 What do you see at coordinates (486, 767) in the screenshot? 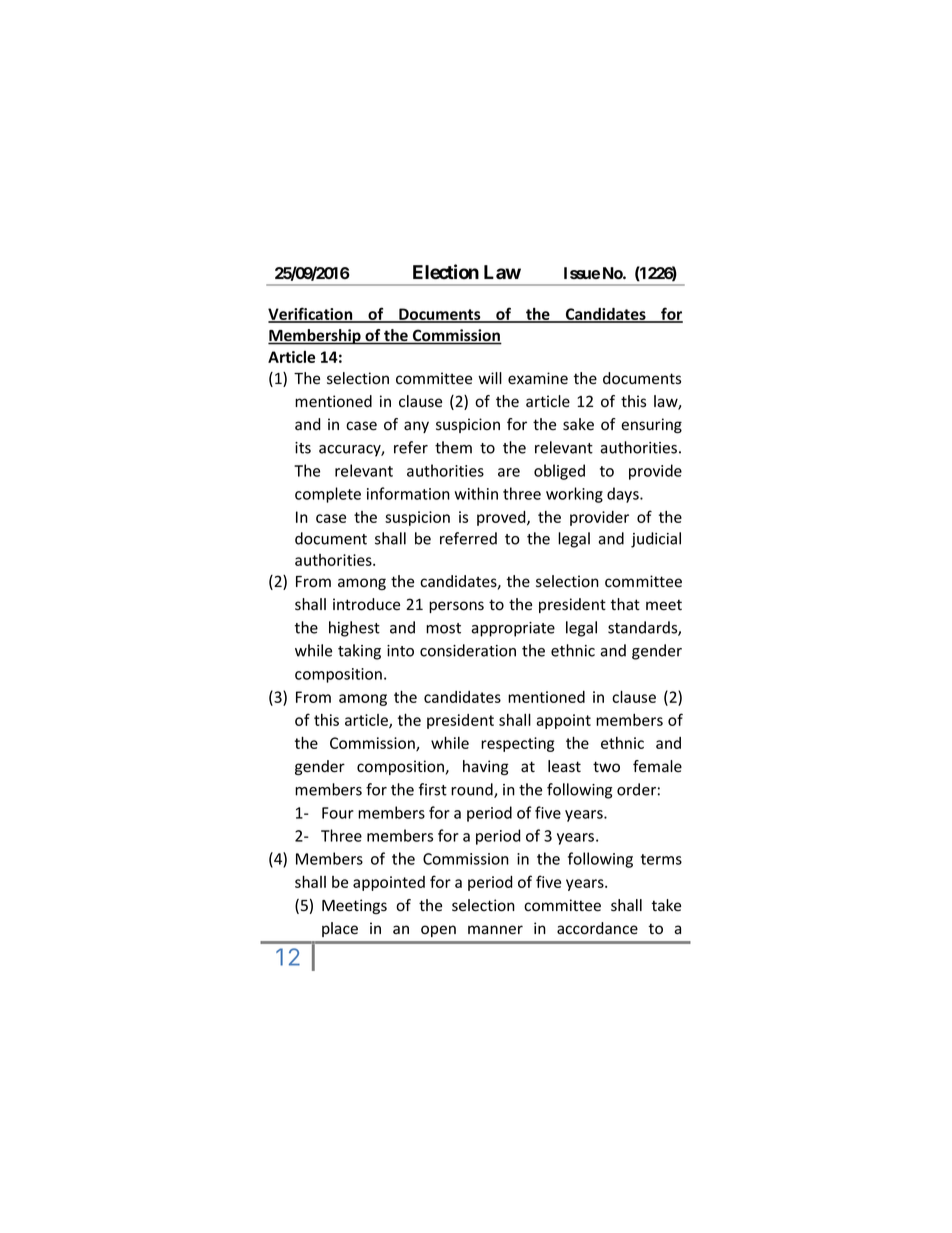
I see `having` at bounding box center [486, 767].
